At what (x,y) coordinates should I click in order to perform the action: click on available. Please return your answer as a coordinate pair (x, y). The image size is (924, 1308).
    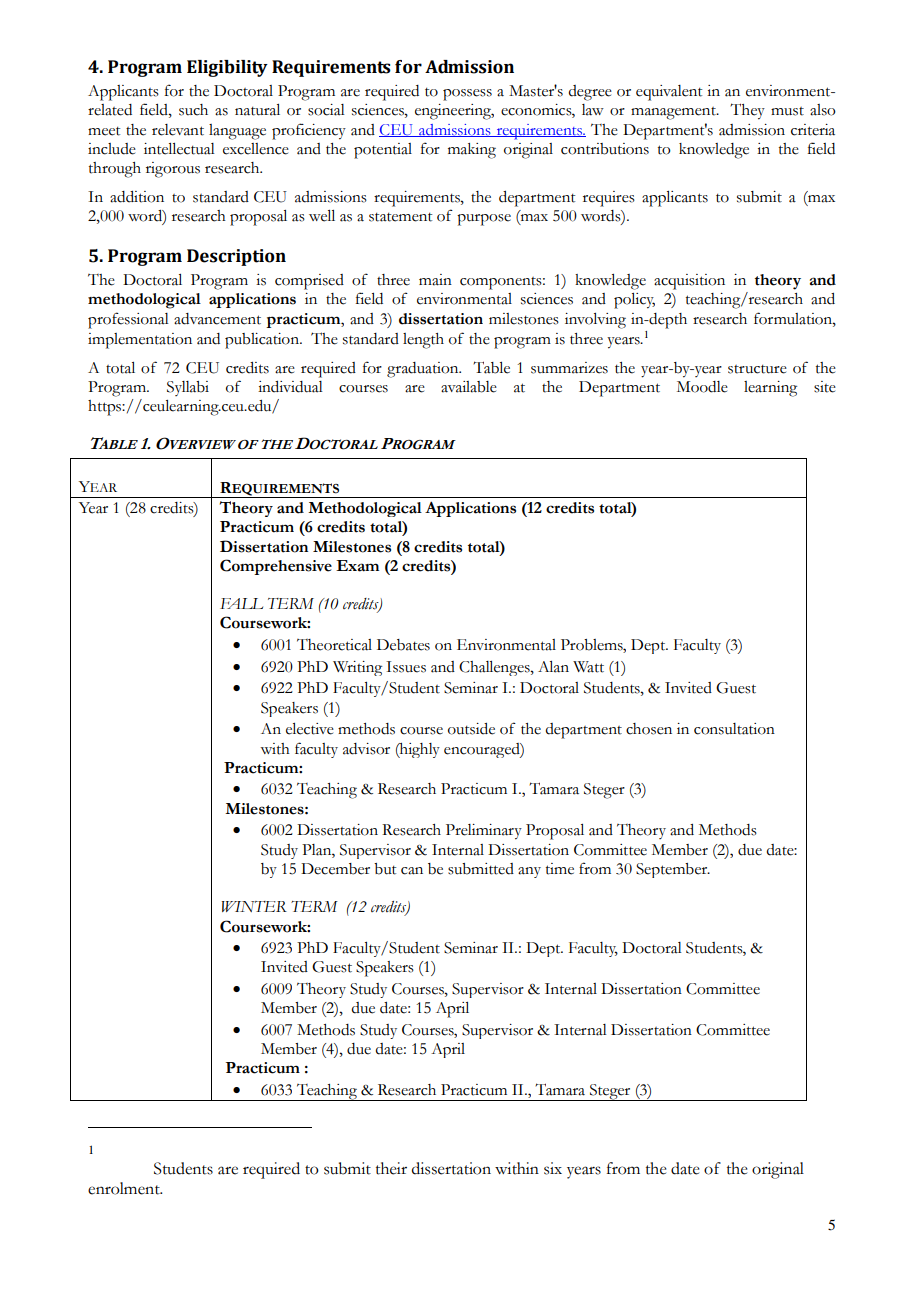
    Looking at the image, I should click on (469, 387).
